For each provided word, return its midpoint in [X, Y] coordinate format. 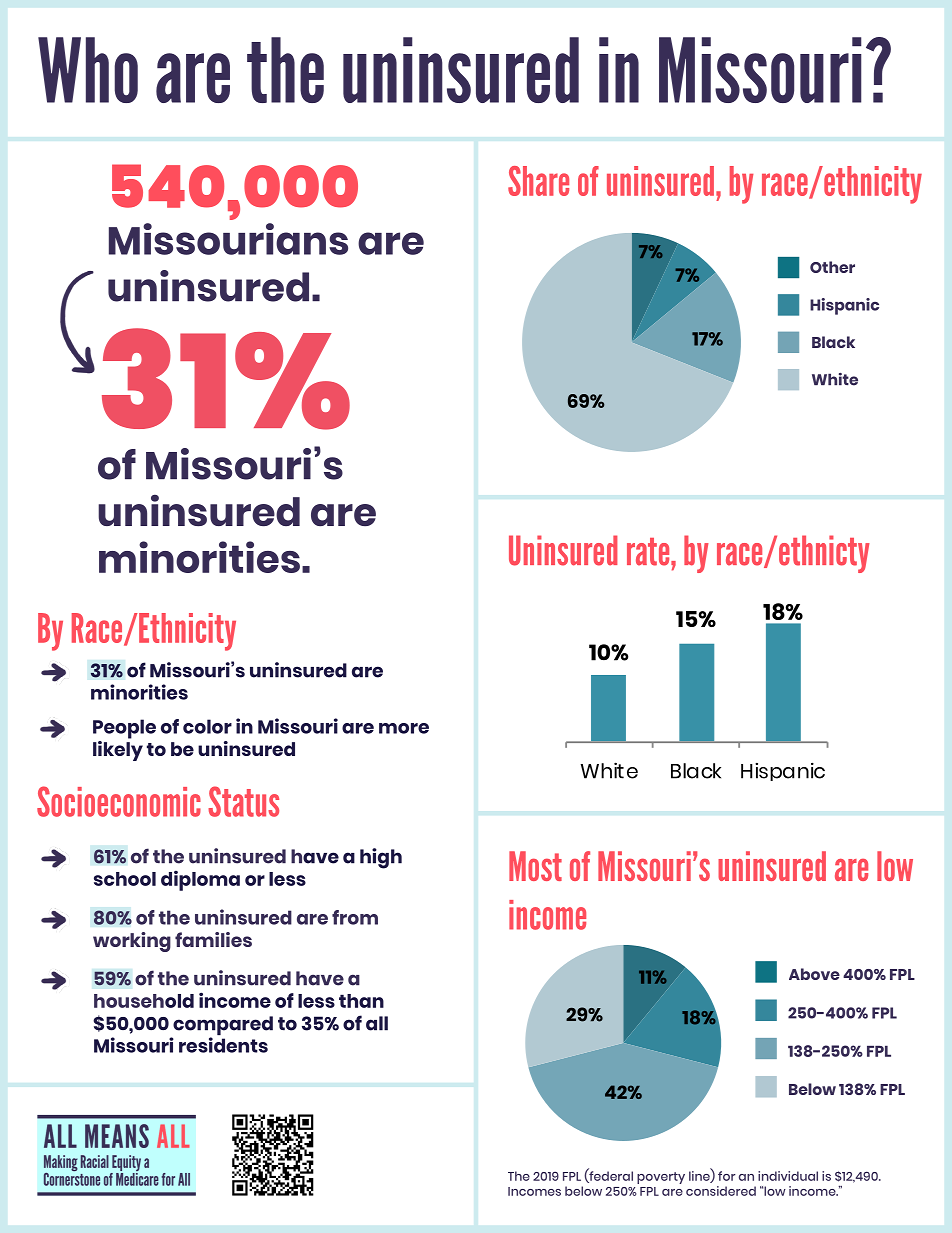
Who [88, 70]
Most [535, 866]
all [377, 1023]
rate [649, 552]
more [404, 728]
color [207, 726]
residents [223, 1045]
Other [832, 267]
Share [538, 181]
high [381, 858]
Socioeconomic [119, 801]
